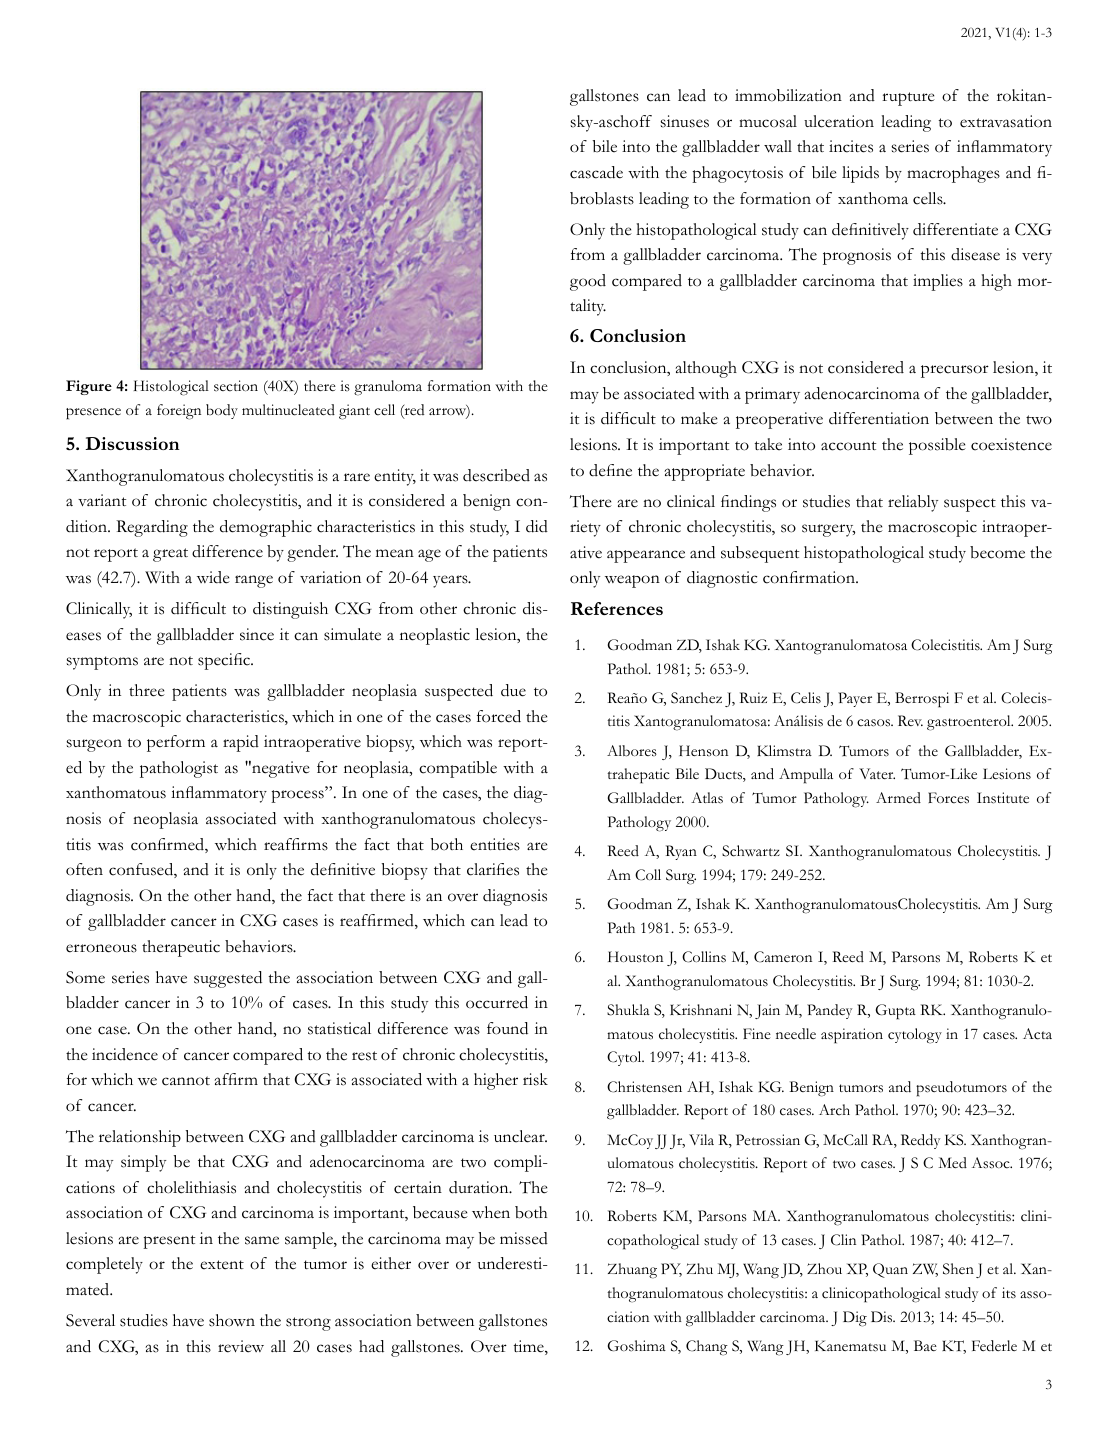 Image resolution: width=1118 pixels, height=1446 pixels. What do you see at coordinates (236, 386) in the document?
I see `section` at bounding box center [236, 386].
